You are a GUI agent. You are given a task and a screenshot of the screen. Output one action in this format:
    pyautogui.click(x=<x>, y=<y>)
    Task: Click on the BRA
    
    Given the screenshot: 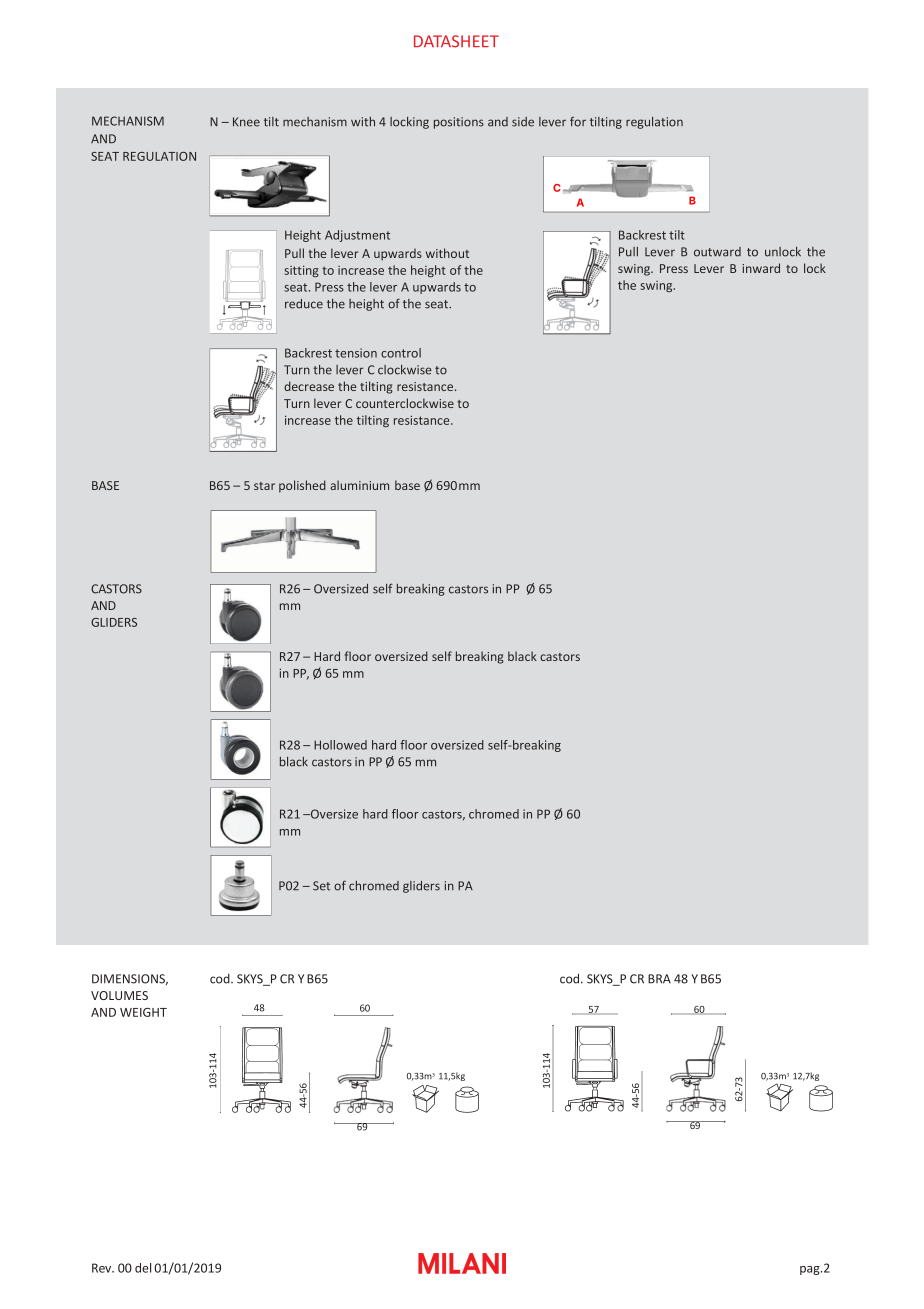 What is the action you would take?
    pyautogui.click(x=659, y=979)
